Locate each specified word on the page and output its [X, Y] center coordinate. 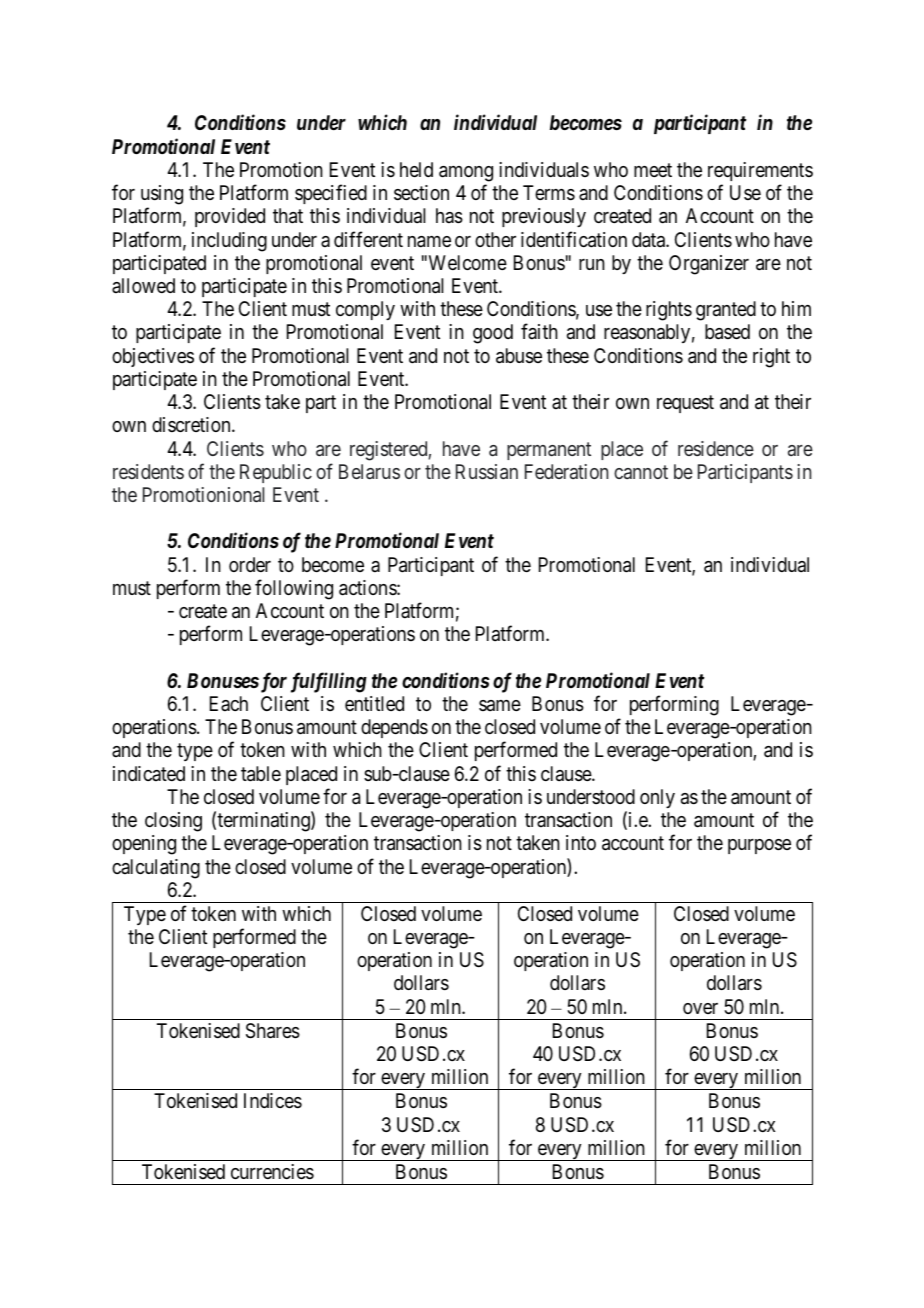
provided [230, 217]
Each [229, 703]
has [449, 216]
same [500, 706]
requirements [760, 171]
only [657, 798]
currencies [272, 1172]
